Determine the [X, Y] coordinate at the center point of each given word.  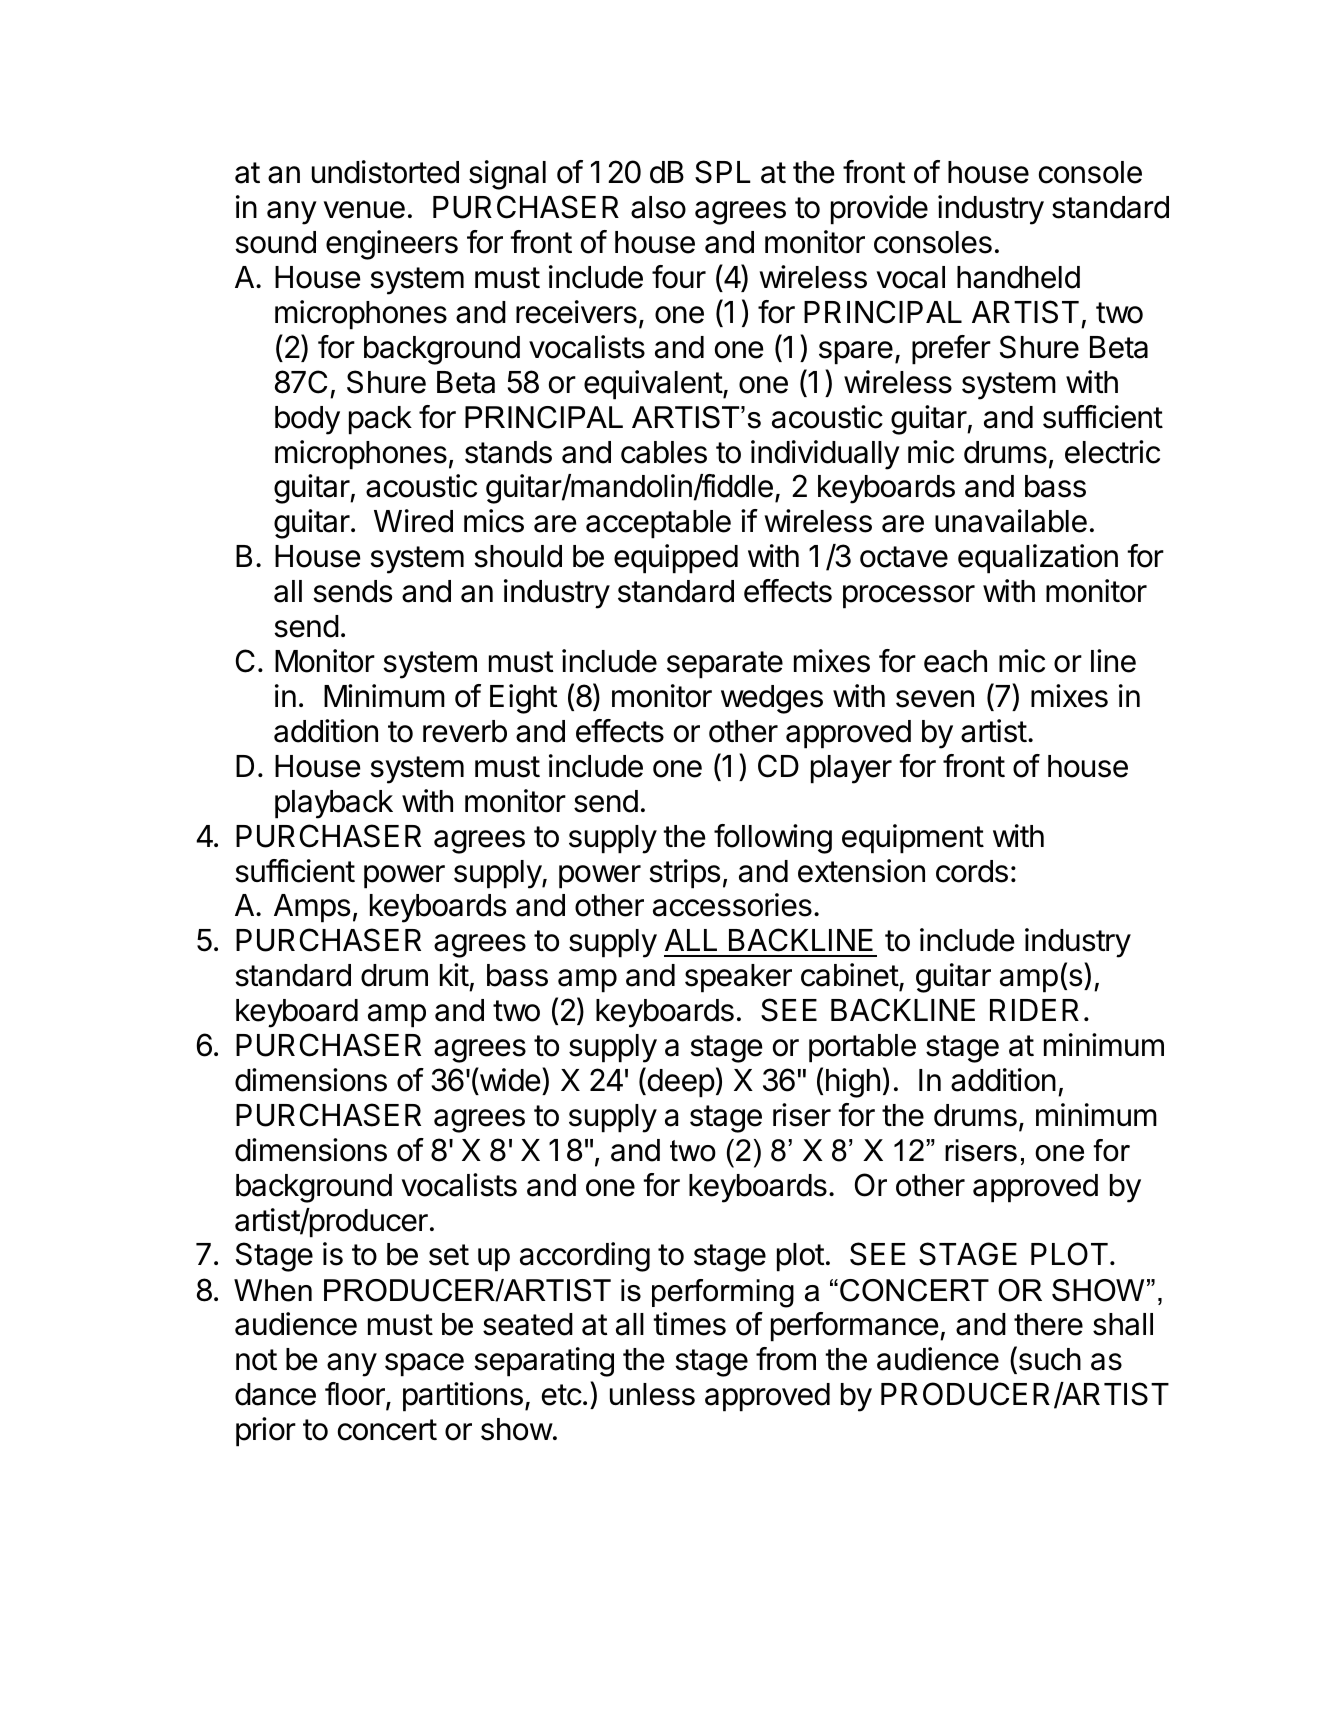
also [658, 207]
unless [652, 1394]
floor [356, 1395]
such [1048, 1360]
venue [364, 210]
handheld [1018, 277]
